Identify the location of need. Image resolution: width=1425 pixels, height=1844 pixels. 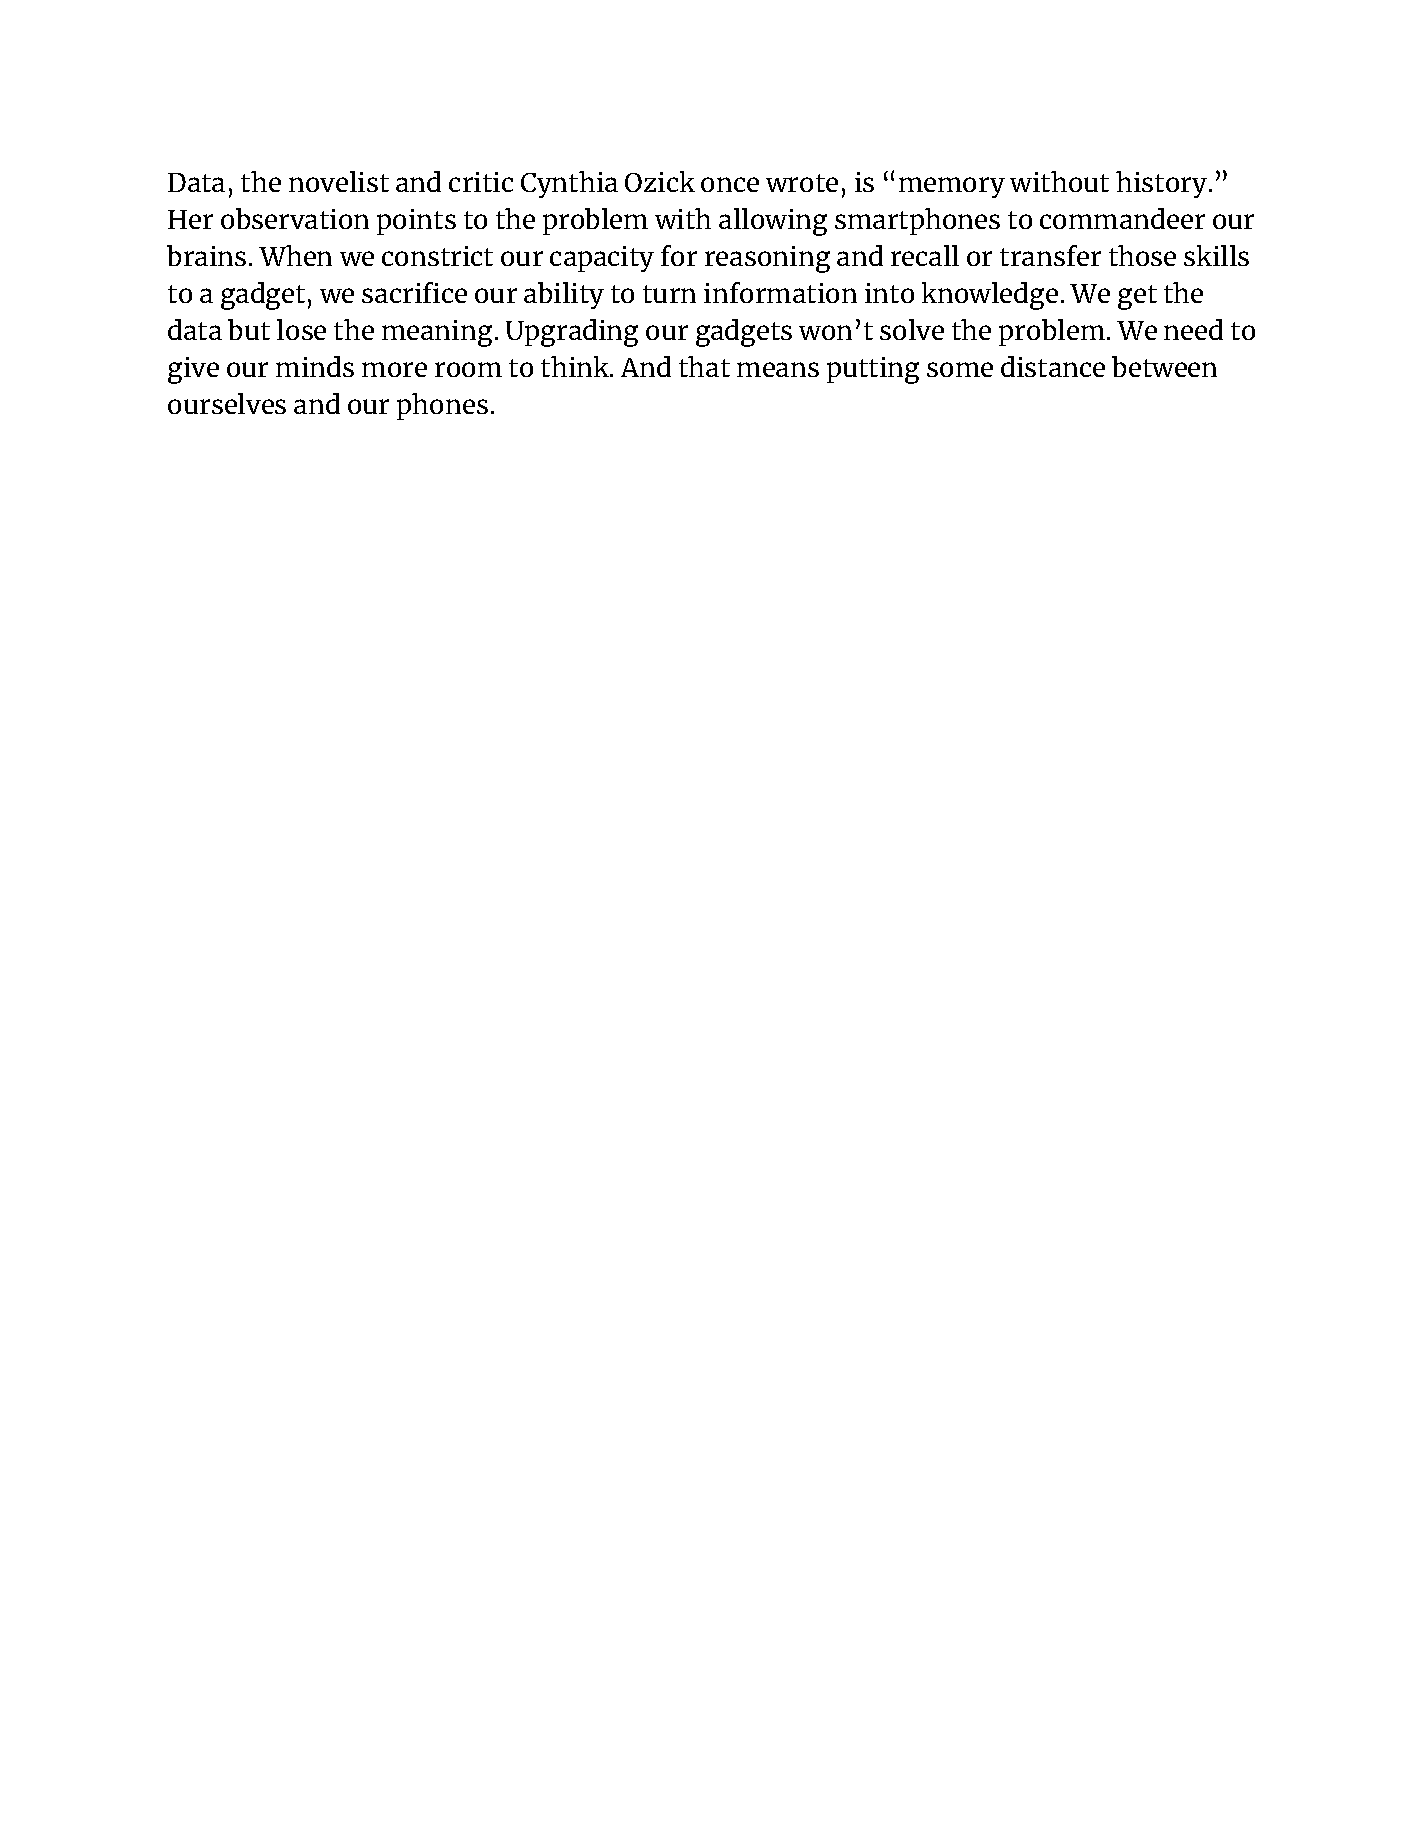
(1193, 329).
